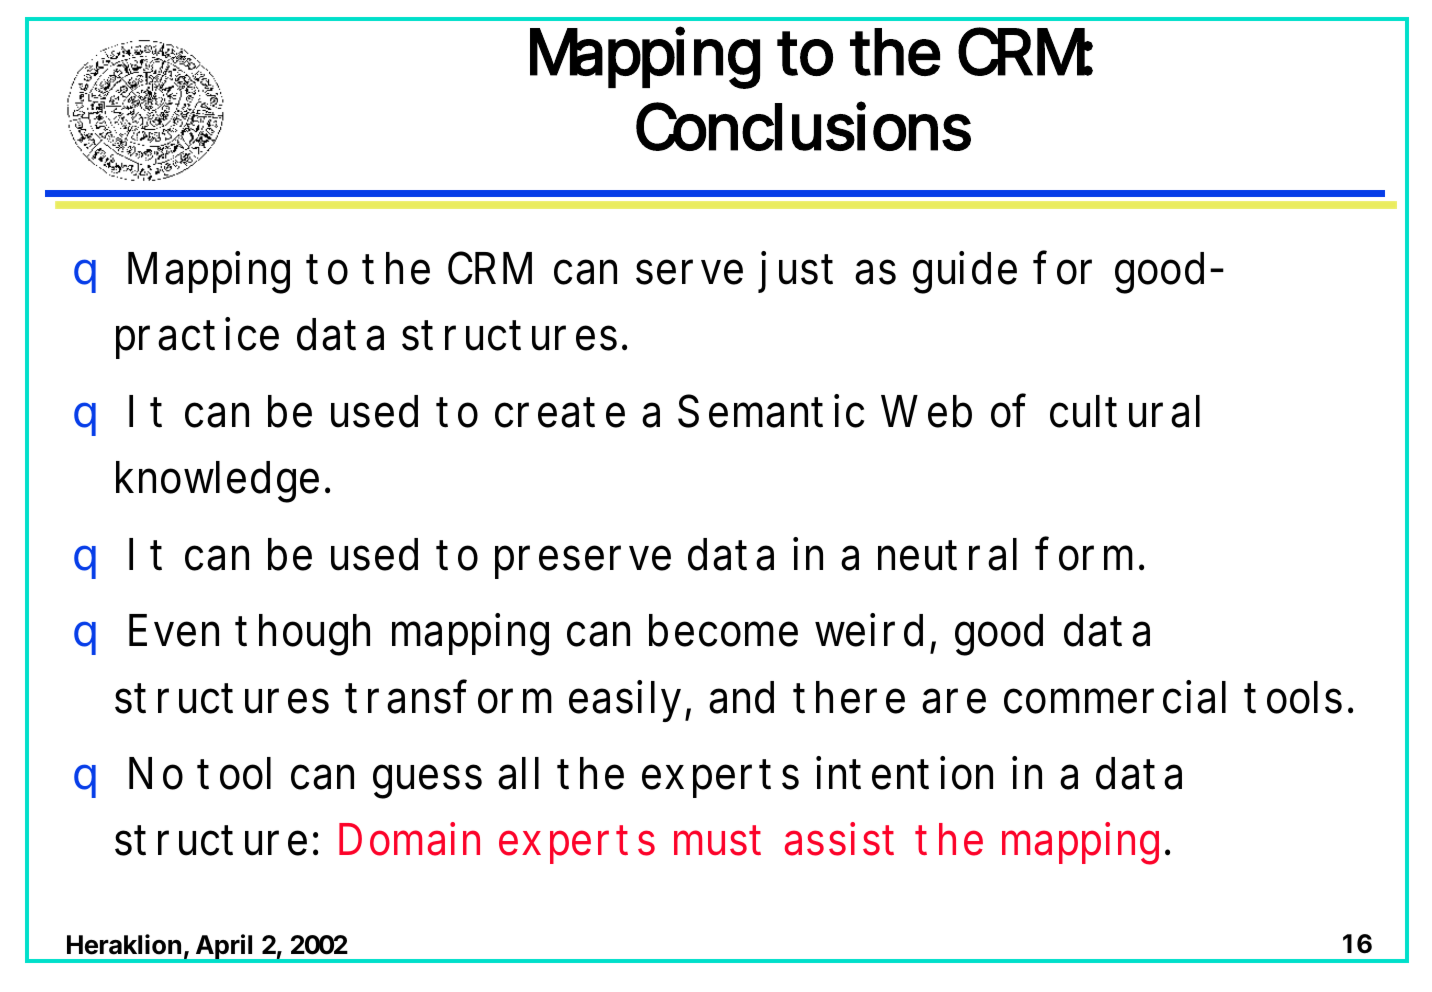  What do you see at coordinates (954, 701) in the screenshot?
I see `are` at bounding box center [954, 701].
